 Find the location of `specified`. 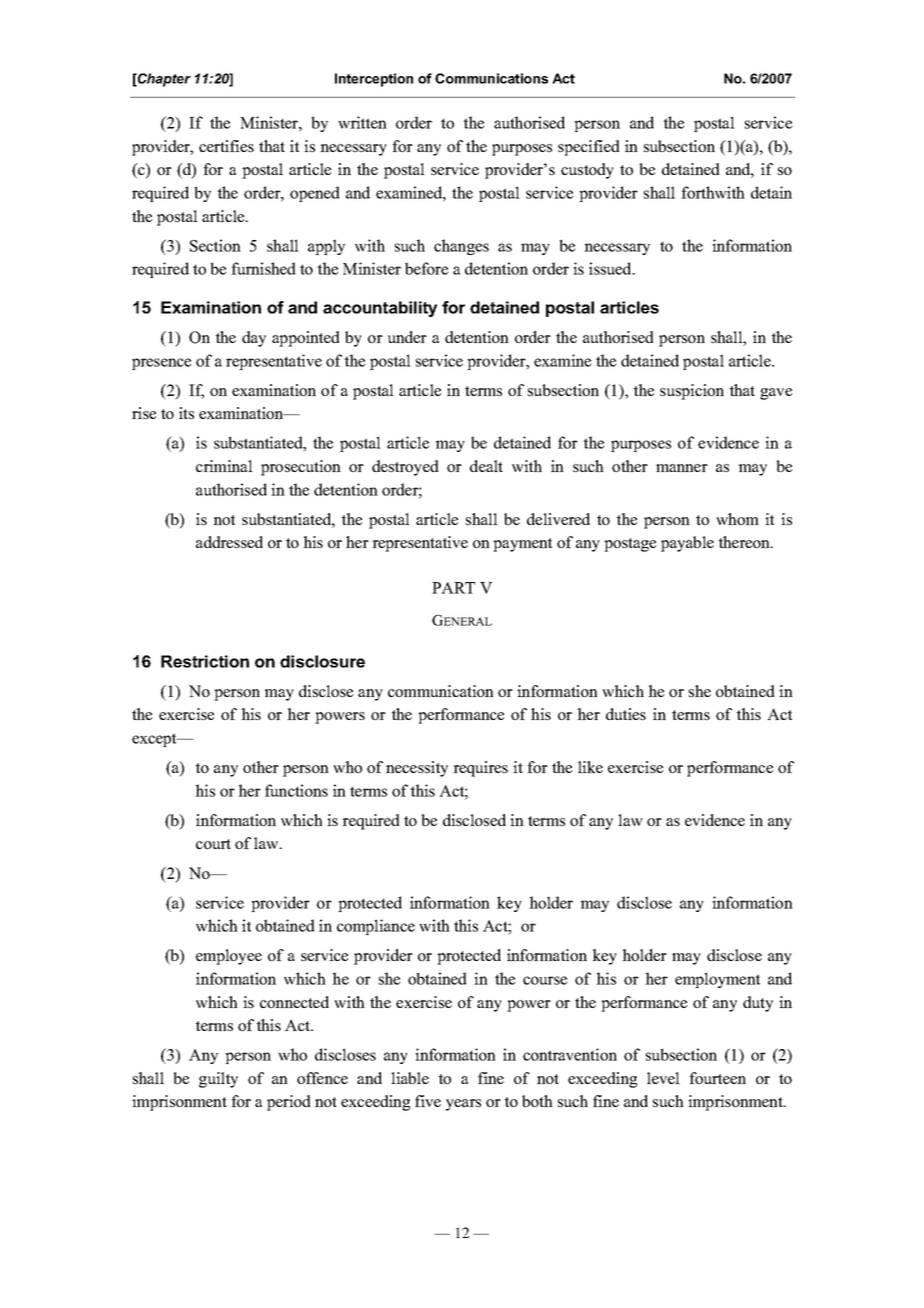

specified is located at coordinates (589, 148).
